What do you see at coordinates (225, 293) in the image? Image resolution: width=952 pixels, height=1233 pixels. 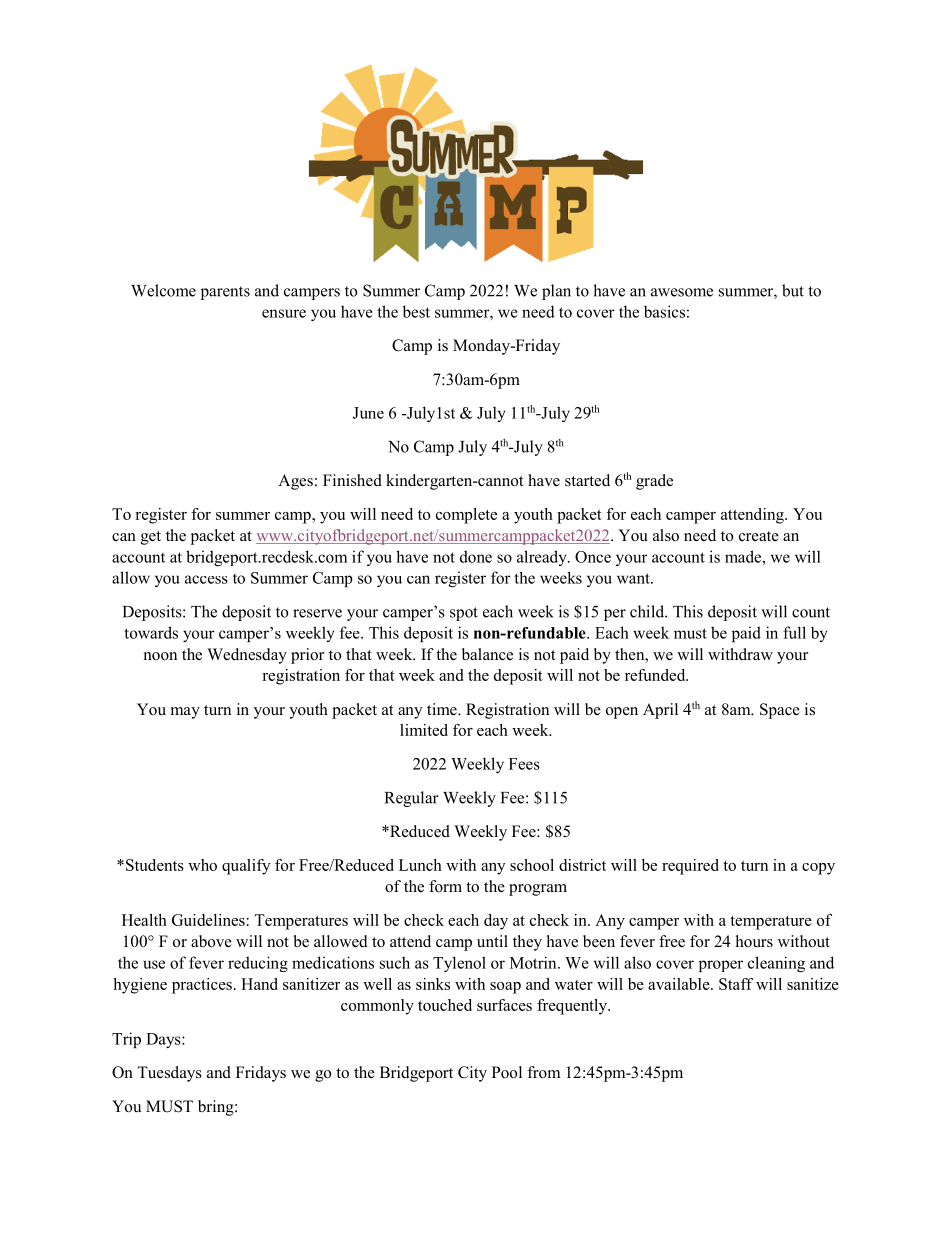 I see `parents` at bounding box center [225, 293].
